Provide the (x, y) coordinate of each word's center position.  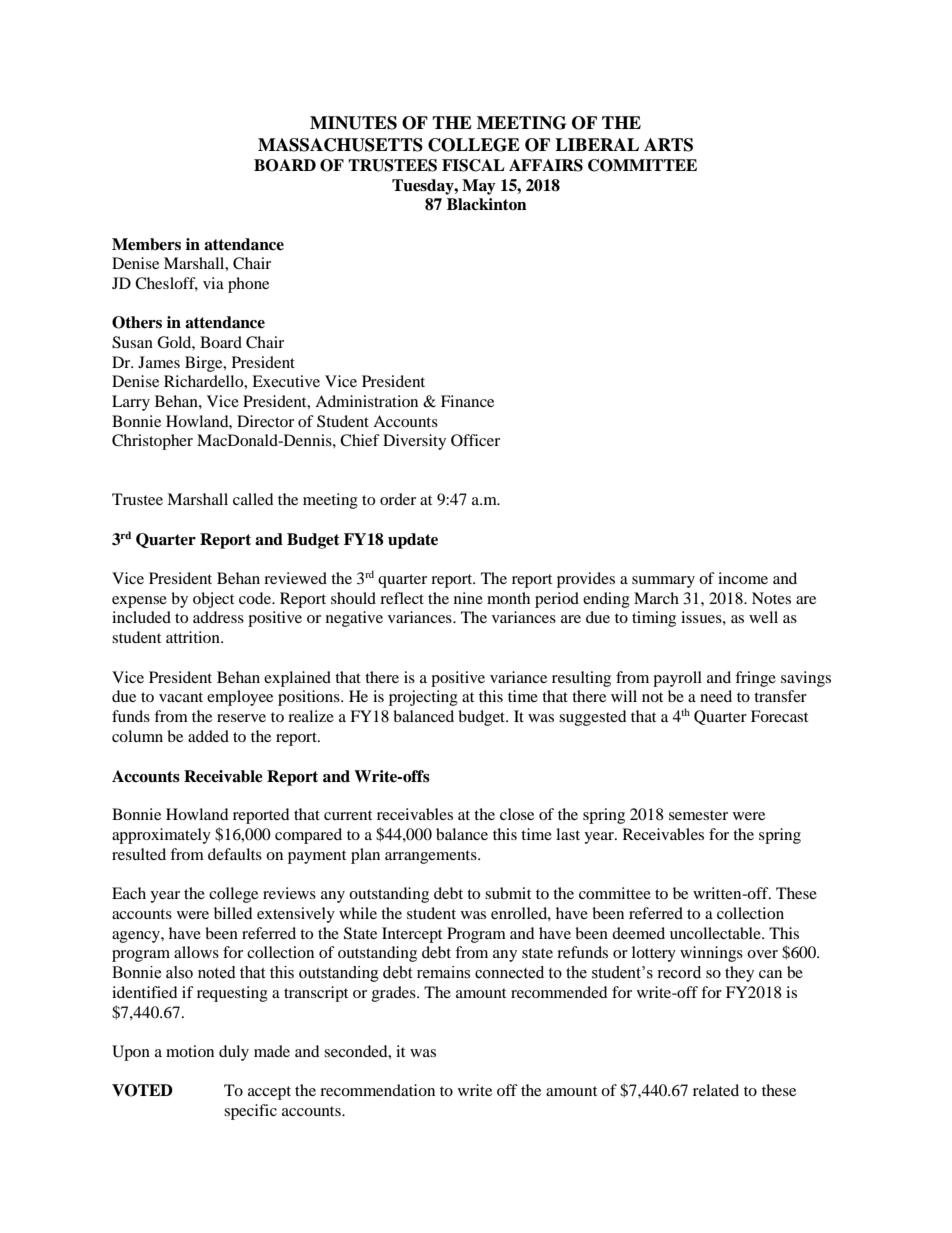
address (218, 617)
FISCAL (473, 165)
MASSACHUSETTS (340, 145)
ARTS (668, 145)
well (763, 617)
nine (468, 598)
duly (234, 1053)
